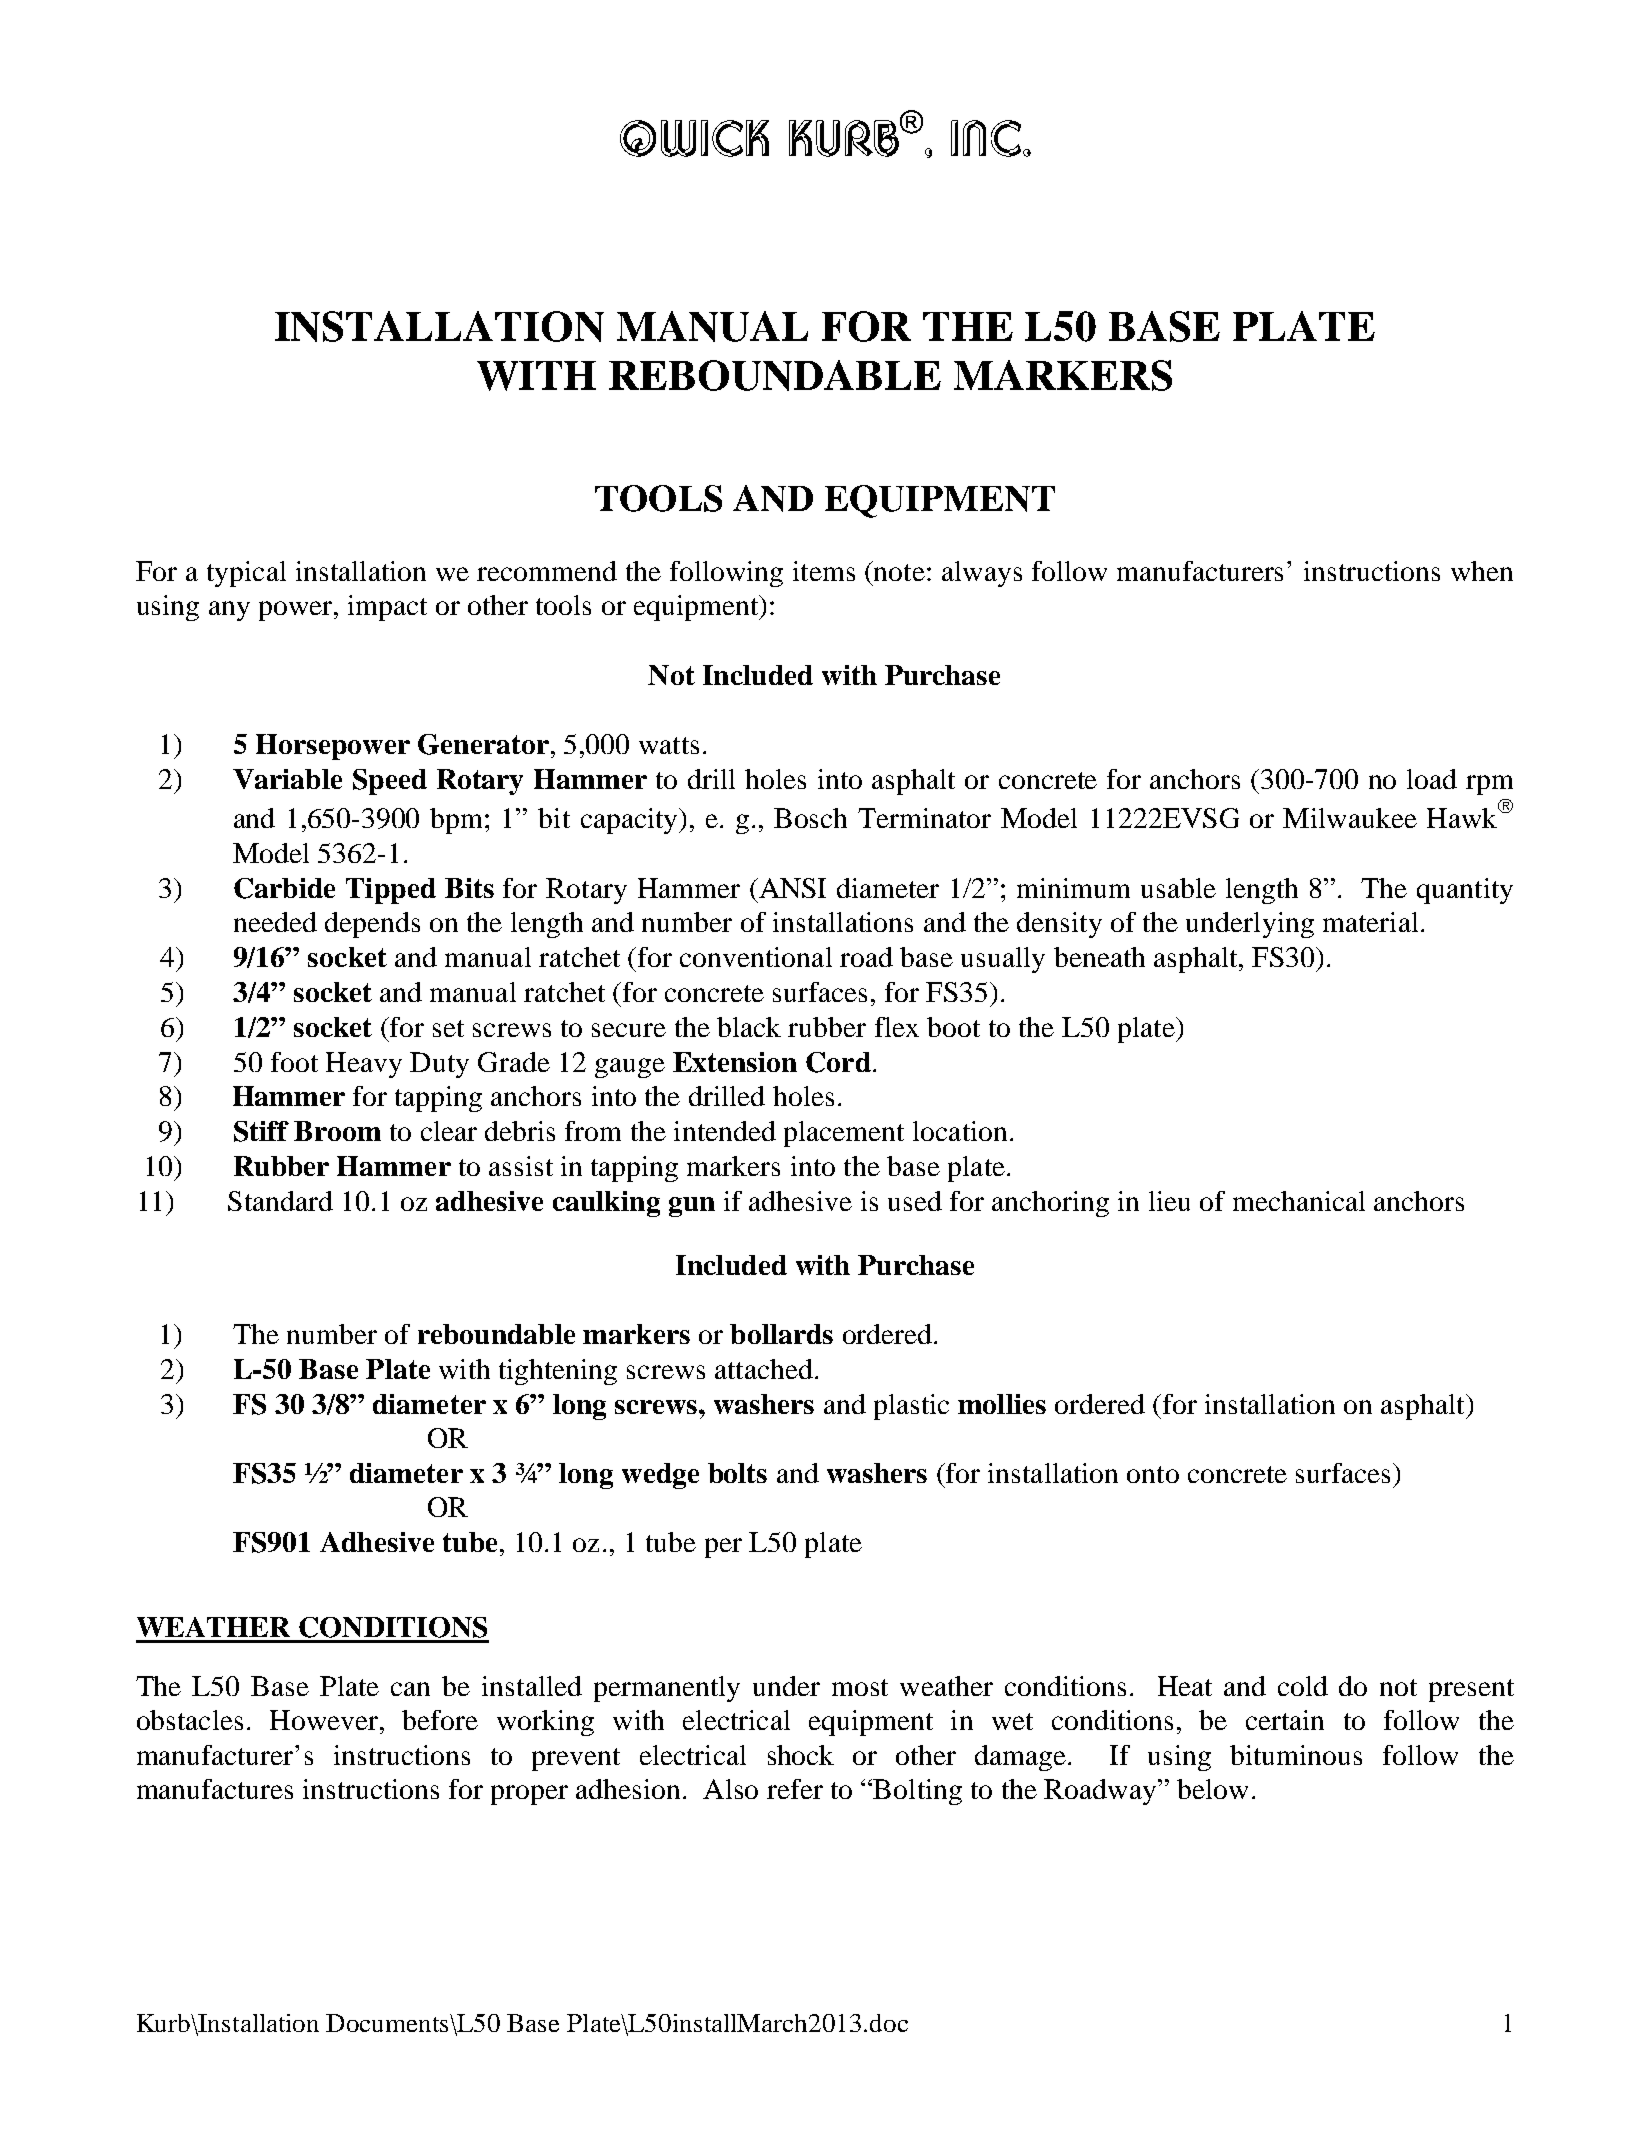 This screenshot has height=2135, width=1650. Describe the element at coordinates (1299, 1201) in the screenshot. I see `mechanical` at that location.
